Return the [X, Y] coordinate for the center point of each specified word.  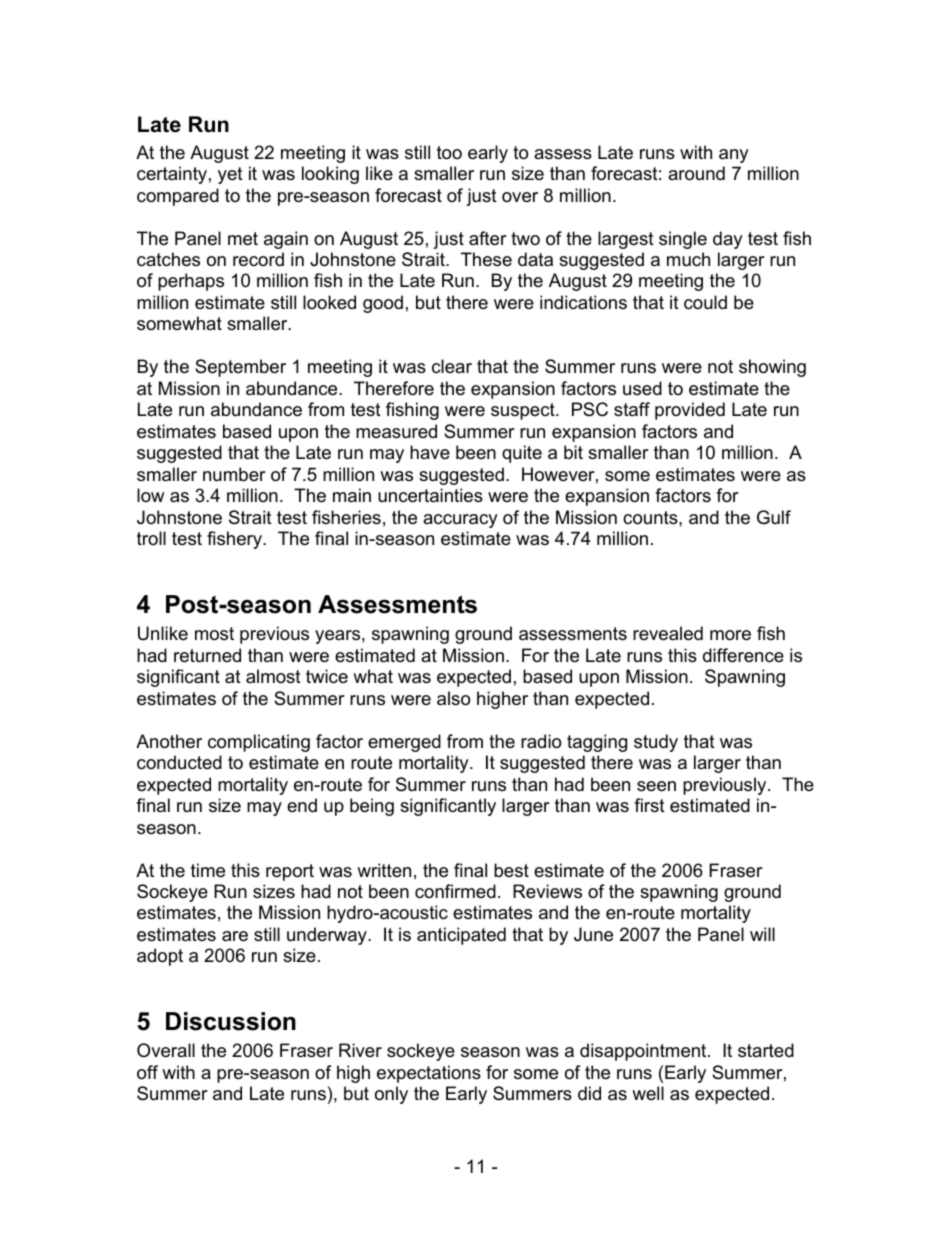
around [696, 173]
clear [452, 366]
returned [207, 655]
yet [230, 175]
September [240, 368]
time [208, 870]
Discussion [231, 1021]
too [449, 153]
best [511, 870]
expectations [429, 1074]
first [649, 805]
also [453, 698]
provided [690, 411]
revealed [668, 633]
